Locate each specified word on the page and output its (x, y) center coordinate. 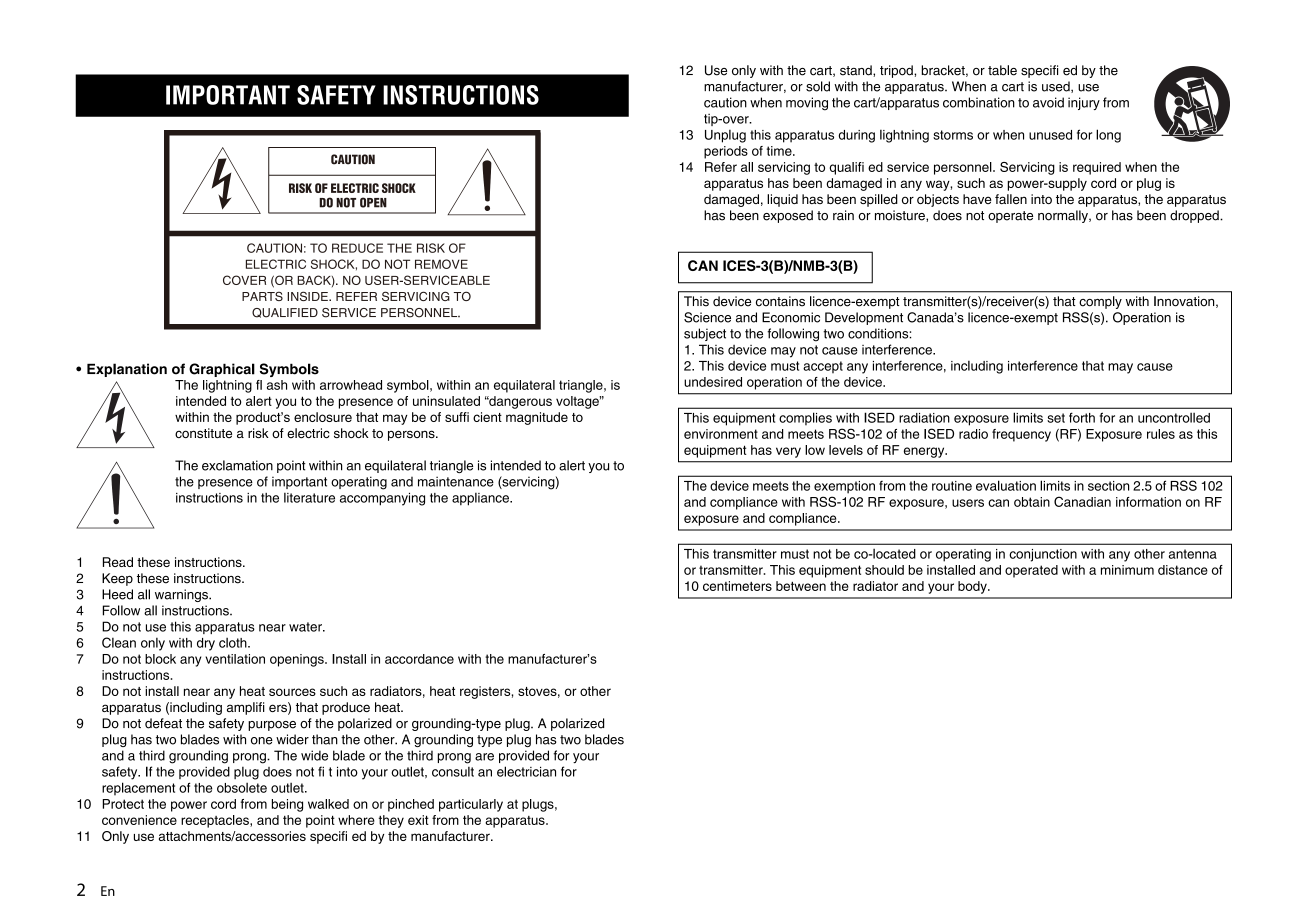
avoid (1048, 102)
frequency (1021, 435)
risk (258, 433)
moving (807, 104)
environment (721, 434)
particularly (471, 805)
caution (725, 102)
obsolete (242, 788)
